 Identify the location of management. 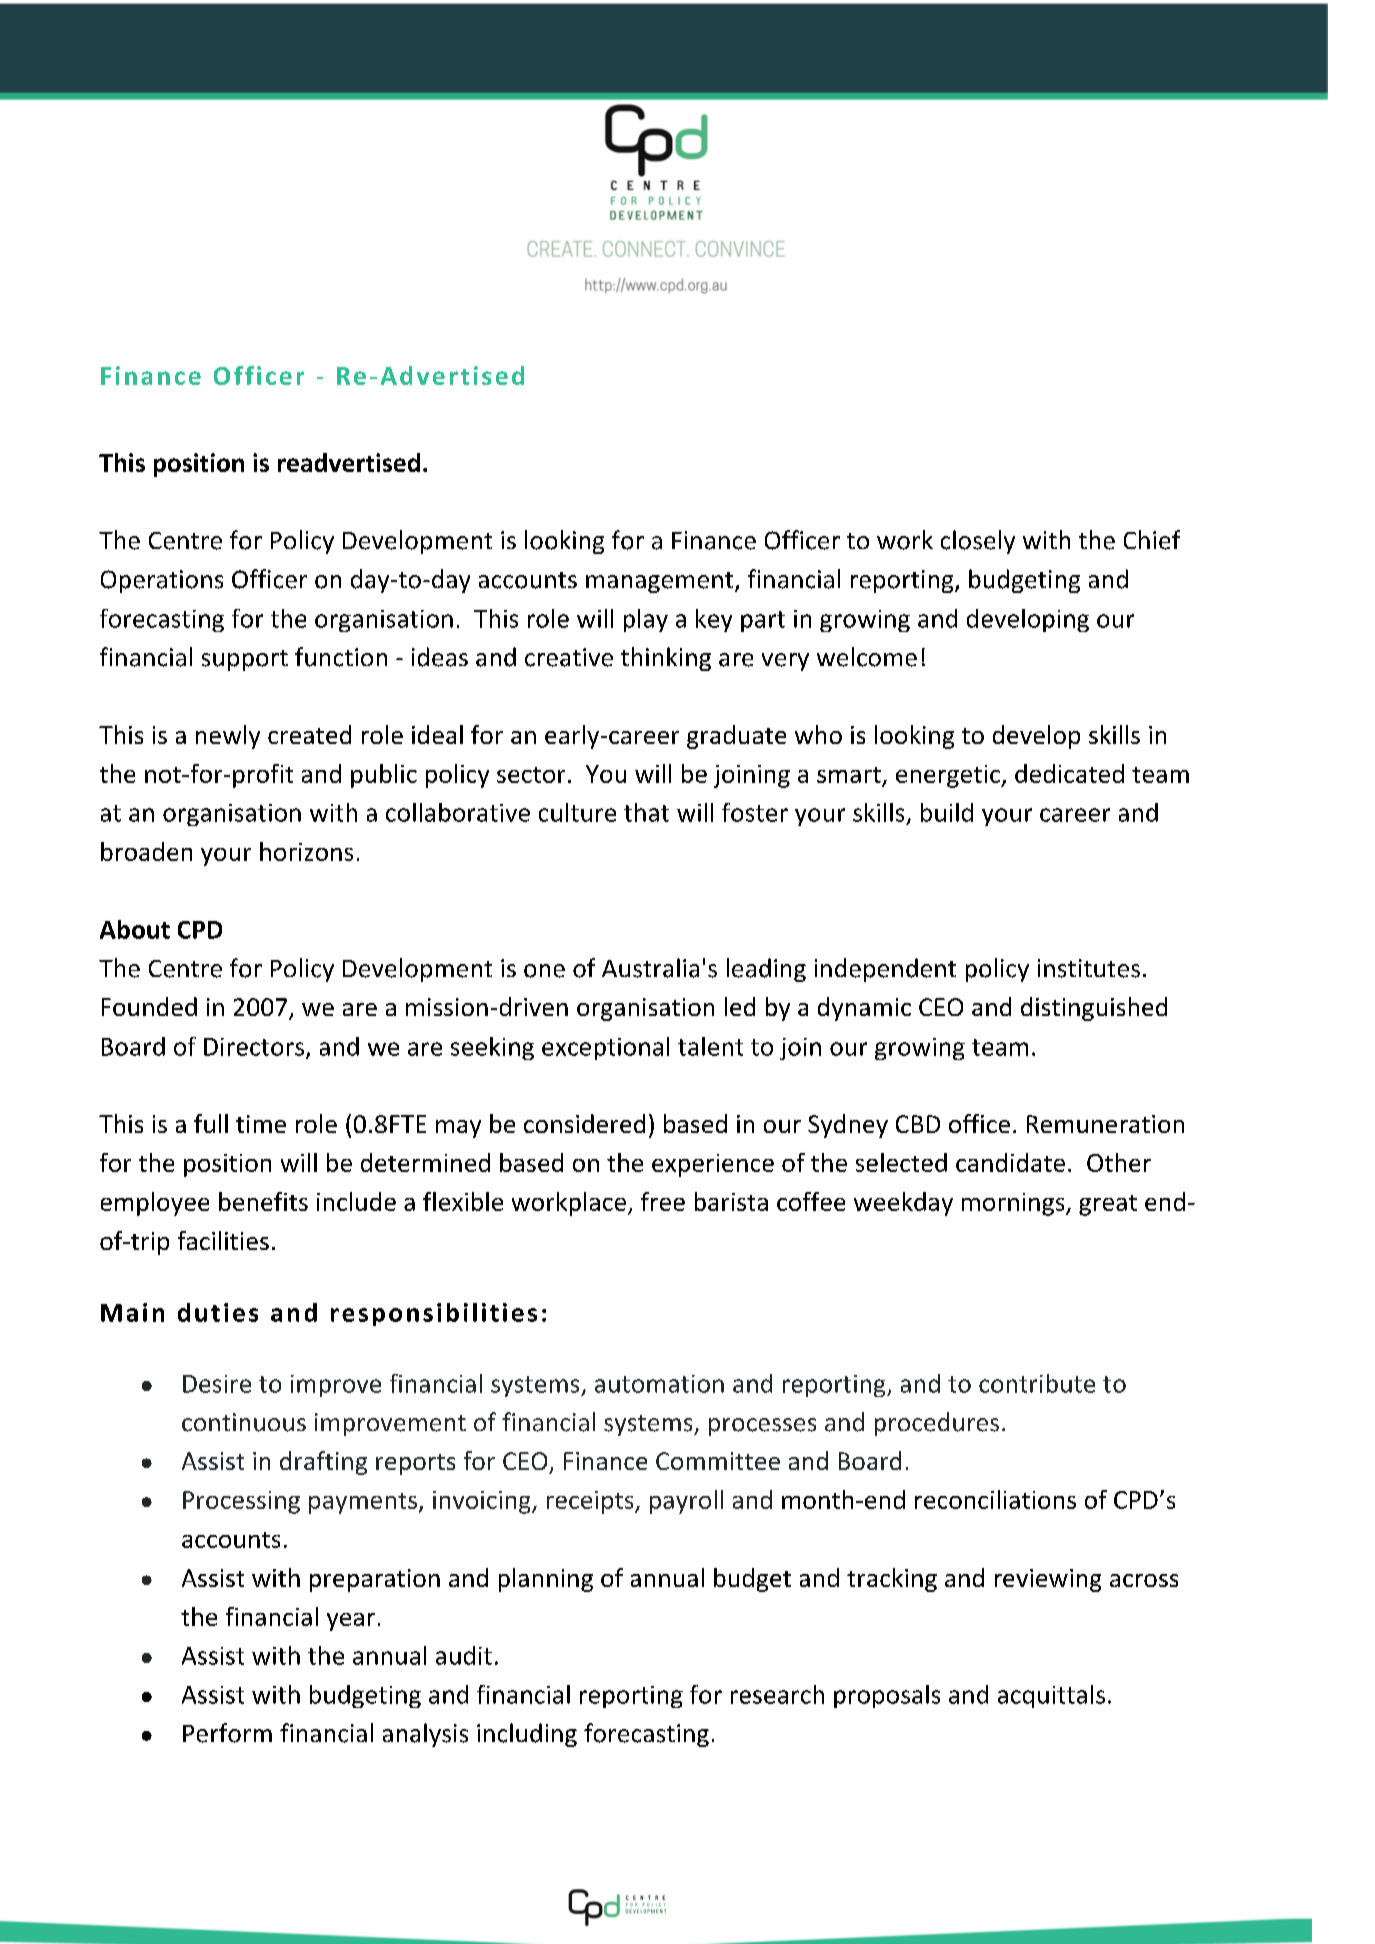
(661, 582).
